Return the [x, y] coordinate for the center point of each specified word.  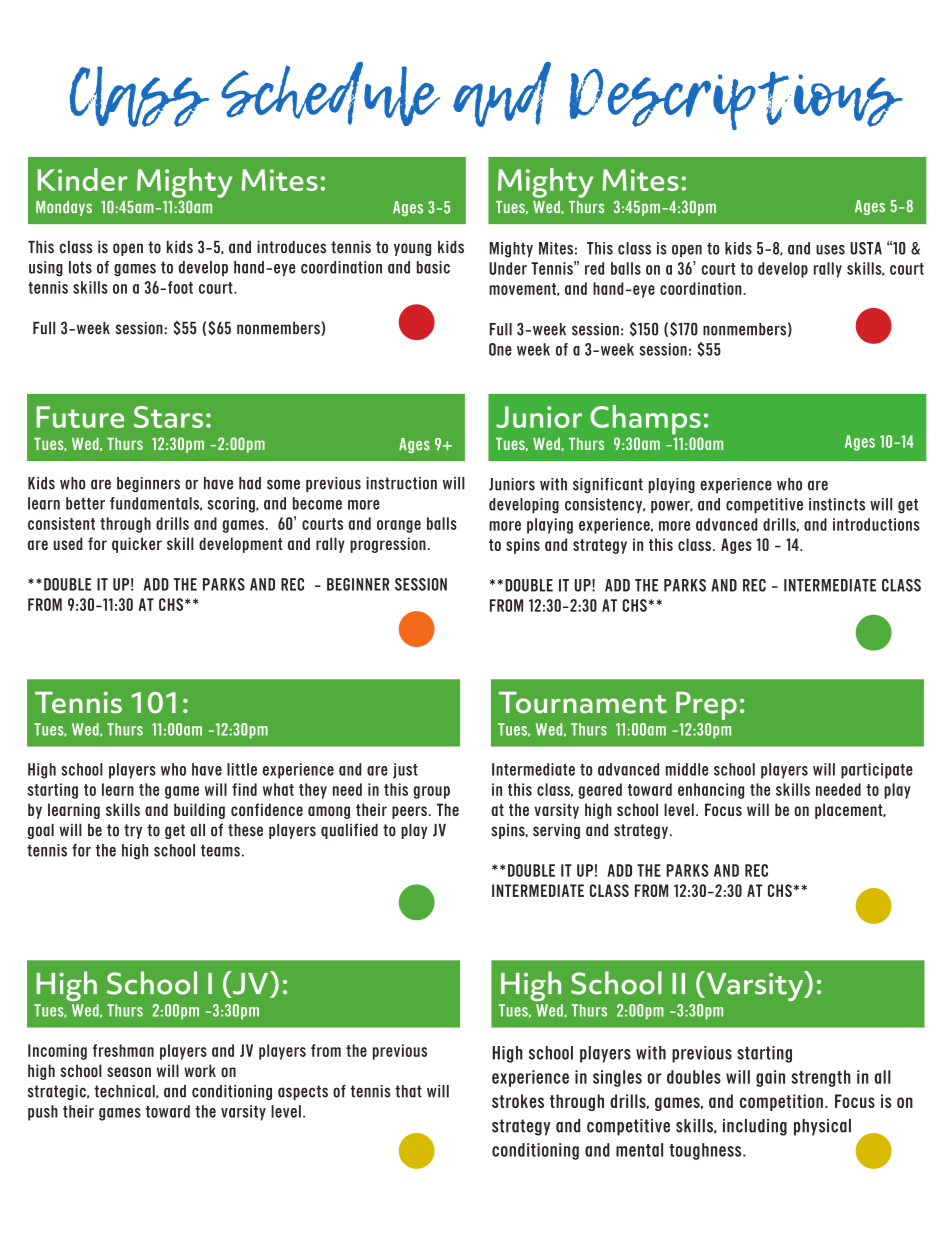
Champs [645, 420]
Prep [706, 706]
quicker [137, 545]
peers [409, 812]
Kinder [83, 179]
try [133, 831]
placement [850, 811]
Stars [168, 417]
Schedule [330, 94]
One [500, 349]
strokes [518, 1101]
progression [388, 545]
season [129, 1072]
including [755, 1127]
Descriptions [736, 99]
